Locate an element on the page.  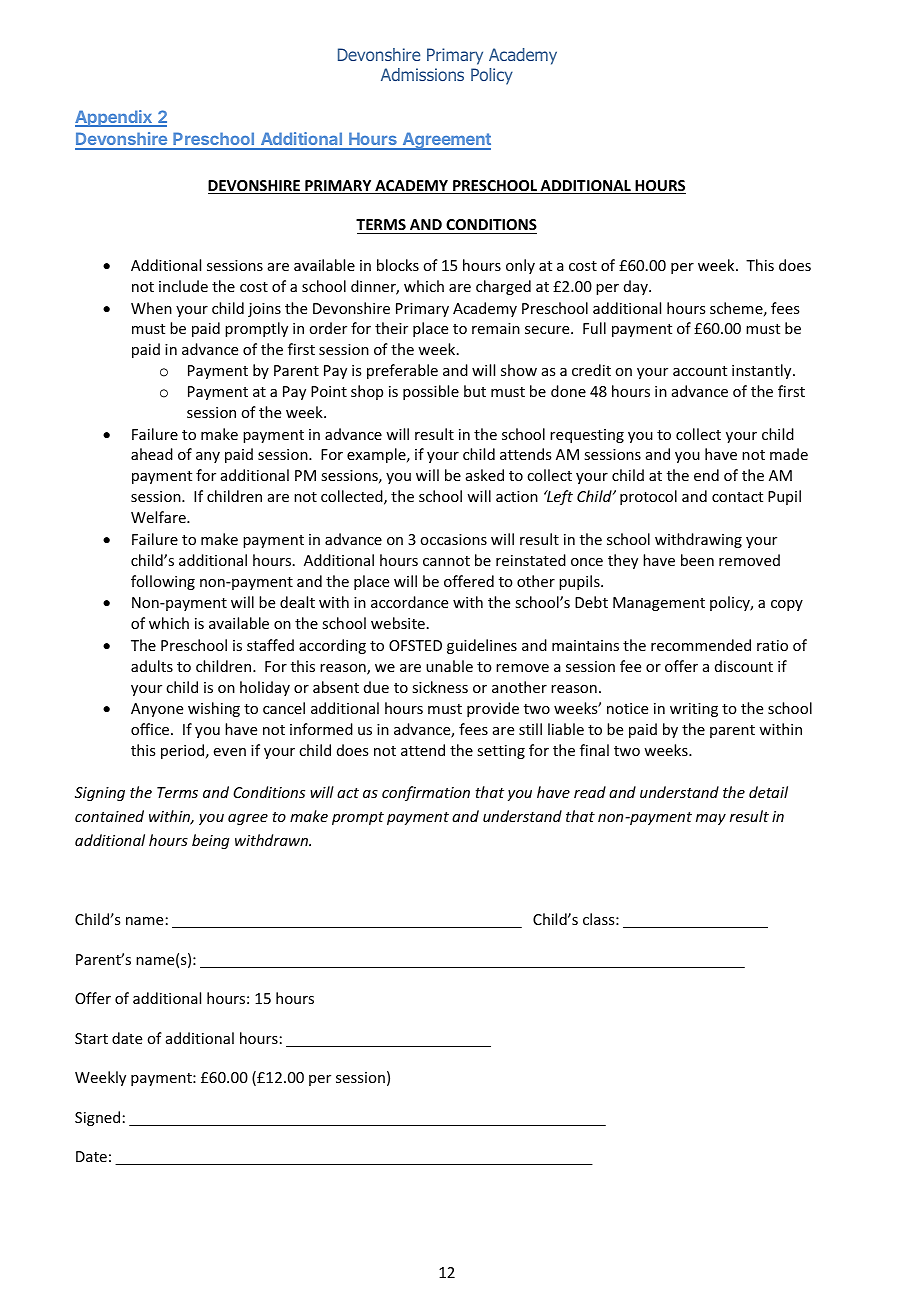
writing is located at coordinates (694, 710).
